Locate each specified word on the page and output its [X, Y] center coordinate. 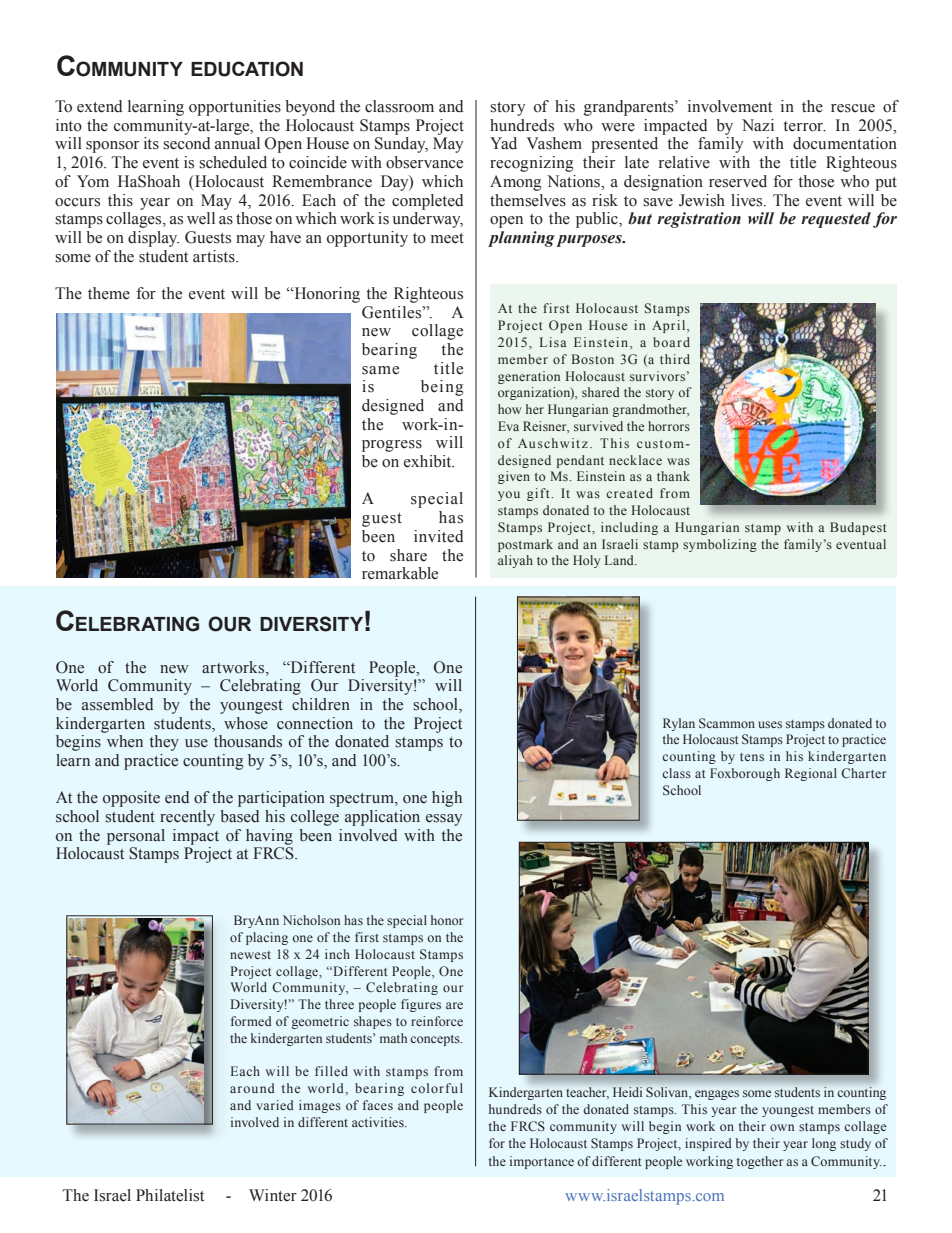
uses [770, 724]
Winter [273, 1195]
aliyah [515, 561]
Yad [503, 143]
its [151, 143]
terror [804, 126]
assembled [117, 704]
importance [542, 1162]
